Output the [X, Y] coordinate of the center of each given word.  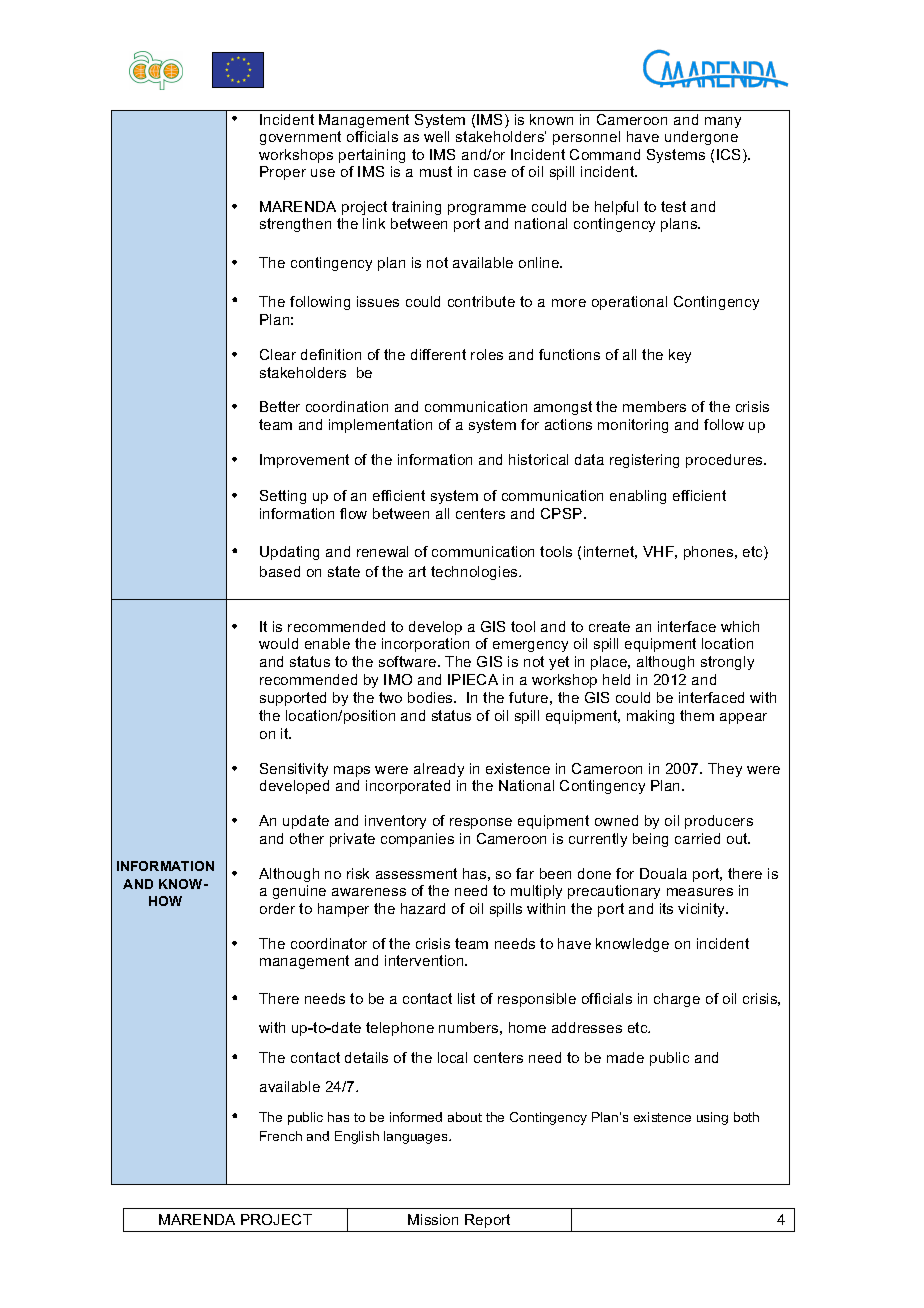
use [323, 173]
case [490, 173]
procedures [725, 461]
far [525, 873]
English [357, 1137]
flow [353, 513]
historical [538, 459]
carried [697, 838]
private [352, 840]
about [465, 1117]
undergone [701, 138]
